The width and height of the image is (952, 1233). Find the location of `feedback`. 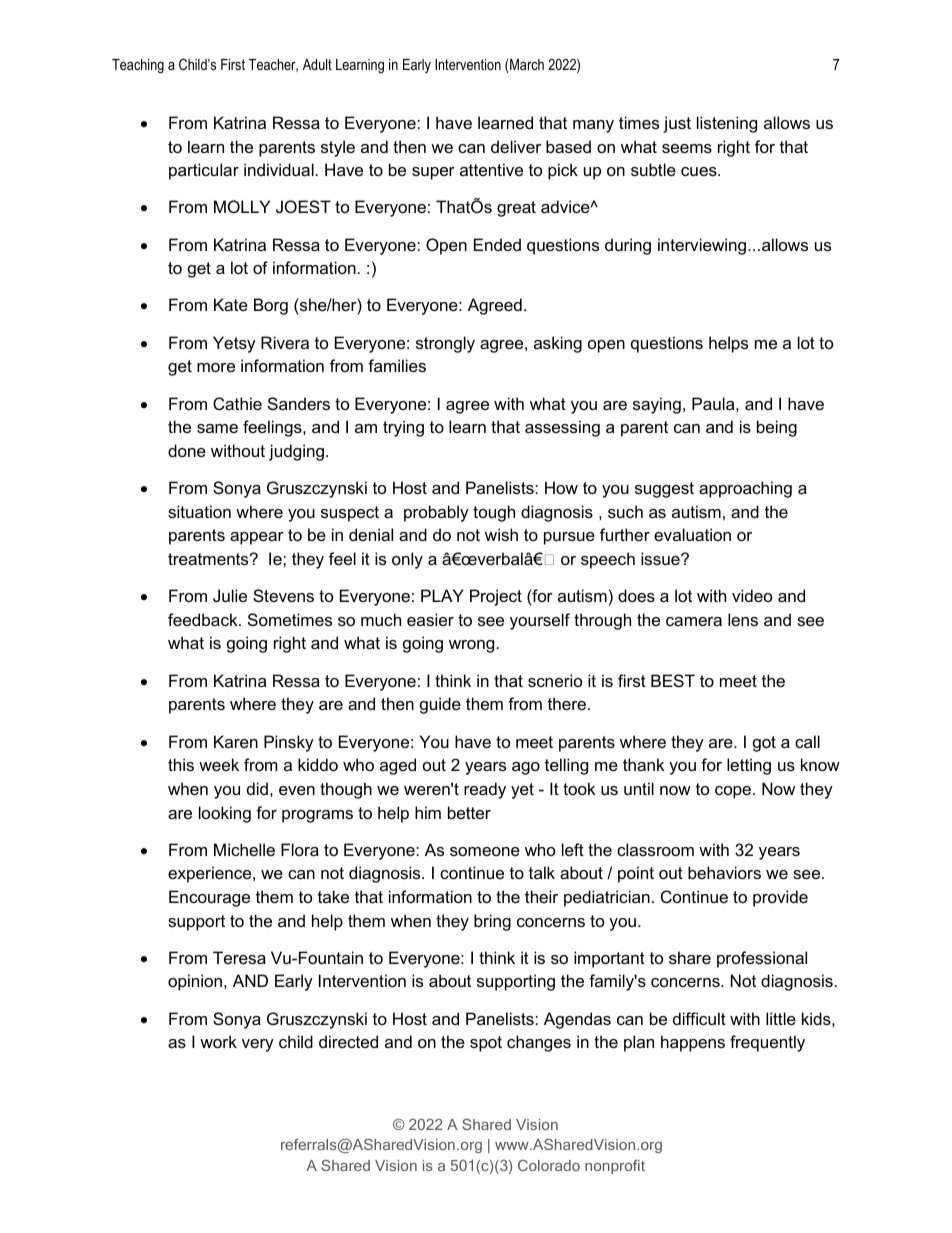

feedback is located at coordinates (204, 619).
